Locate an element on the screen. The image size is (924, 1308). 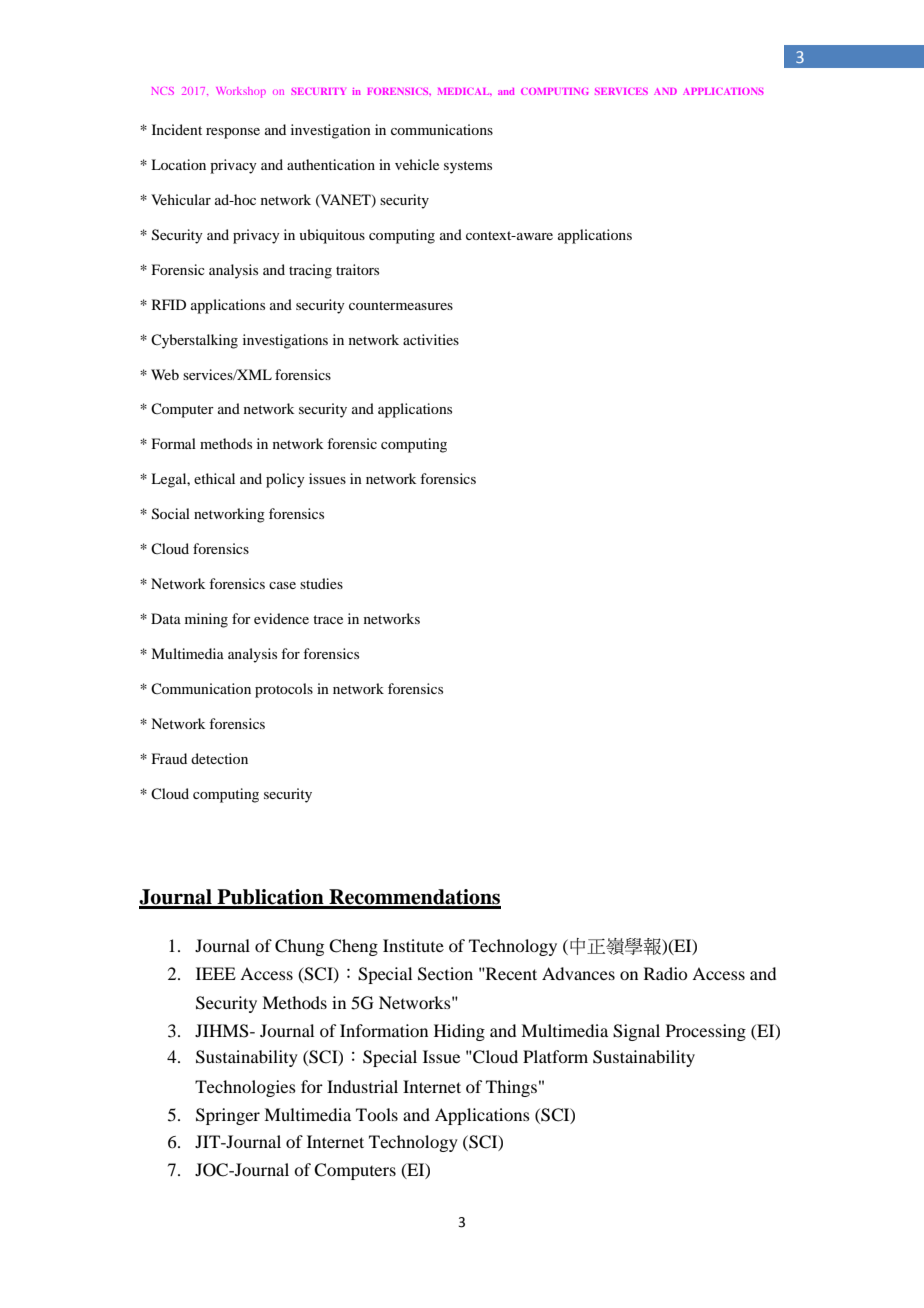
systems is located at coordinates (468, 167).
